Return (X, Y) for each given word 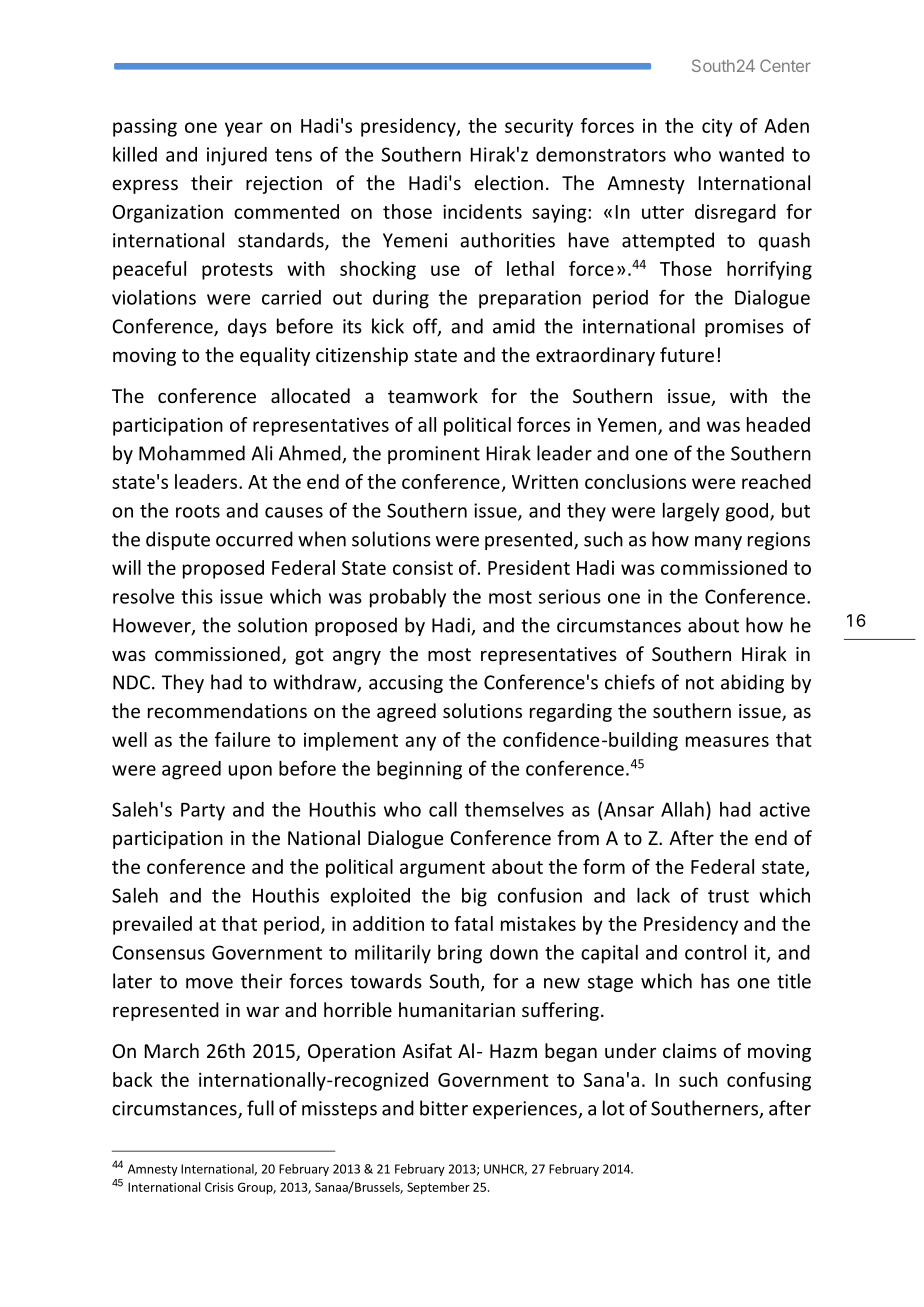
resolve (143, 596)
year (244, 129)
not (700, 683)
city (717, 127)
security (539, 127)
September (438, 1188)
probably (408, 598)
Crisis (219, 1187)
